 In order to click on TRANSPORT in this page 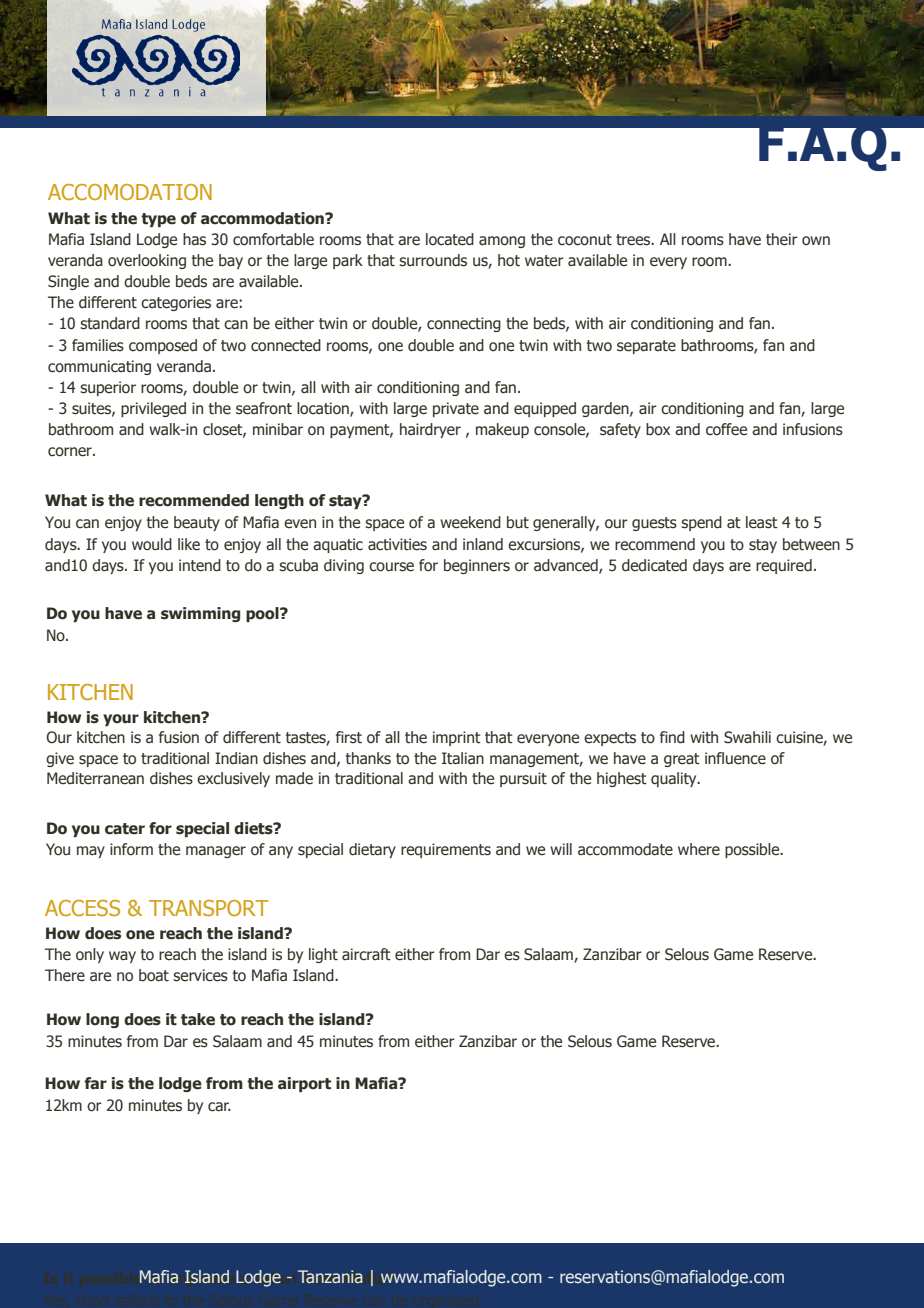, I will do `click(209, 908)`.
